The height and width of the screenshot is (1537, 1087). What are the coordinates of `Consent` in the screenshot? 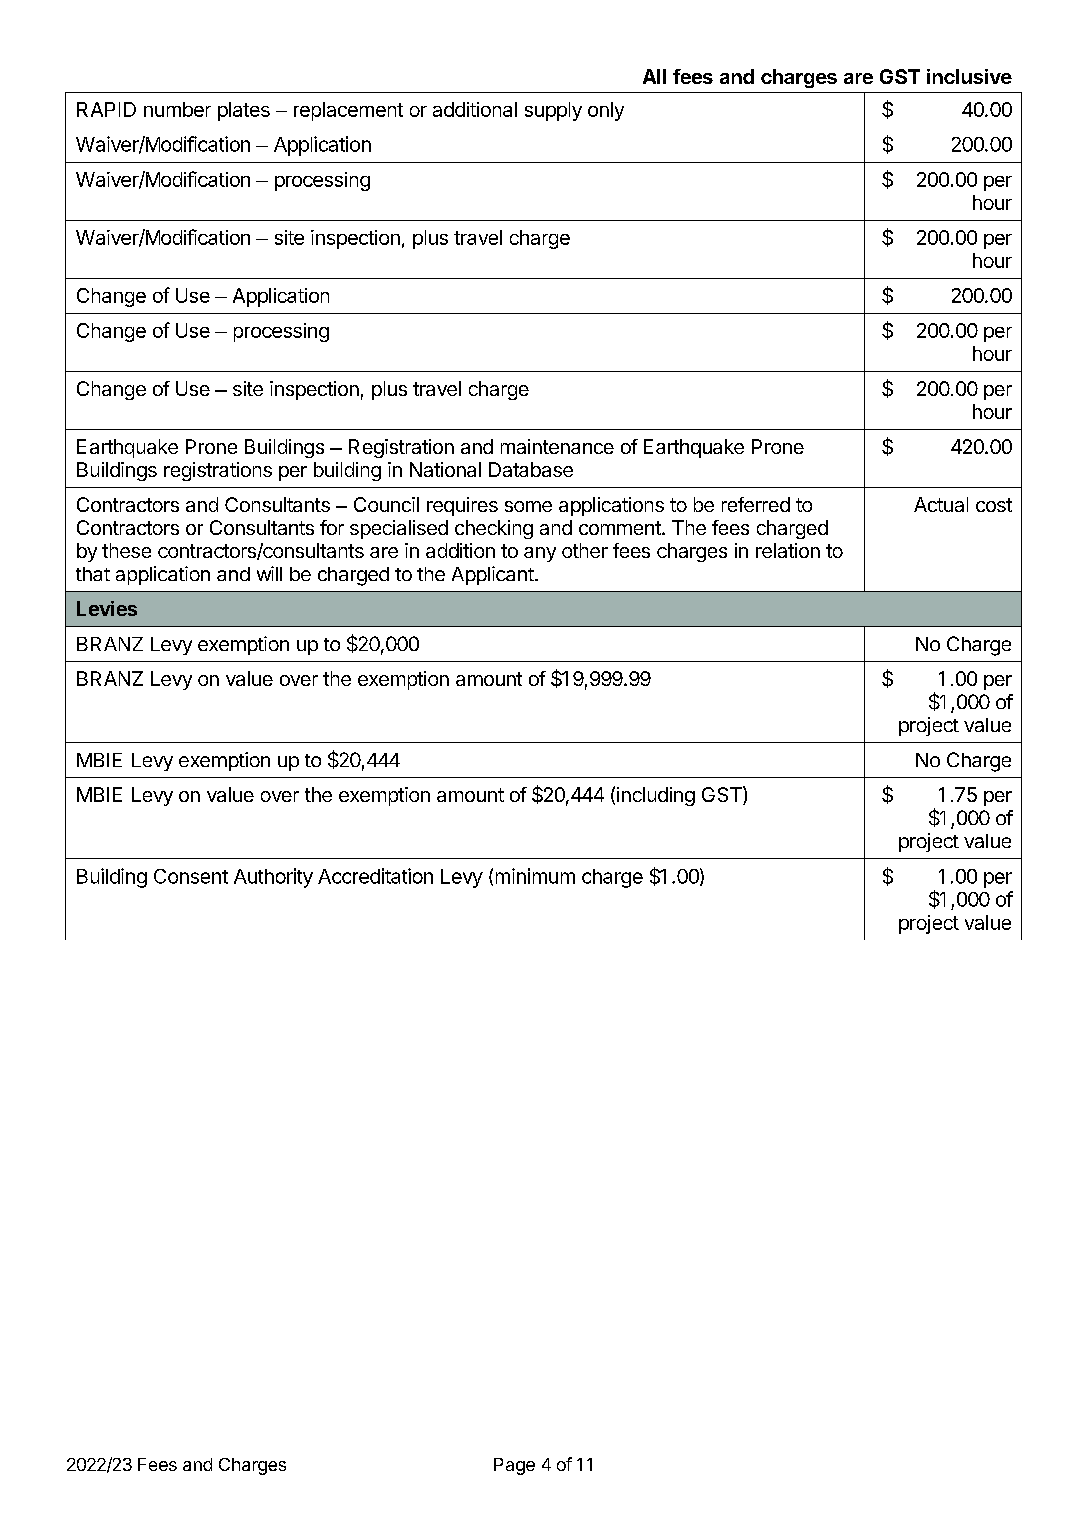 It's located at (191, 876).
